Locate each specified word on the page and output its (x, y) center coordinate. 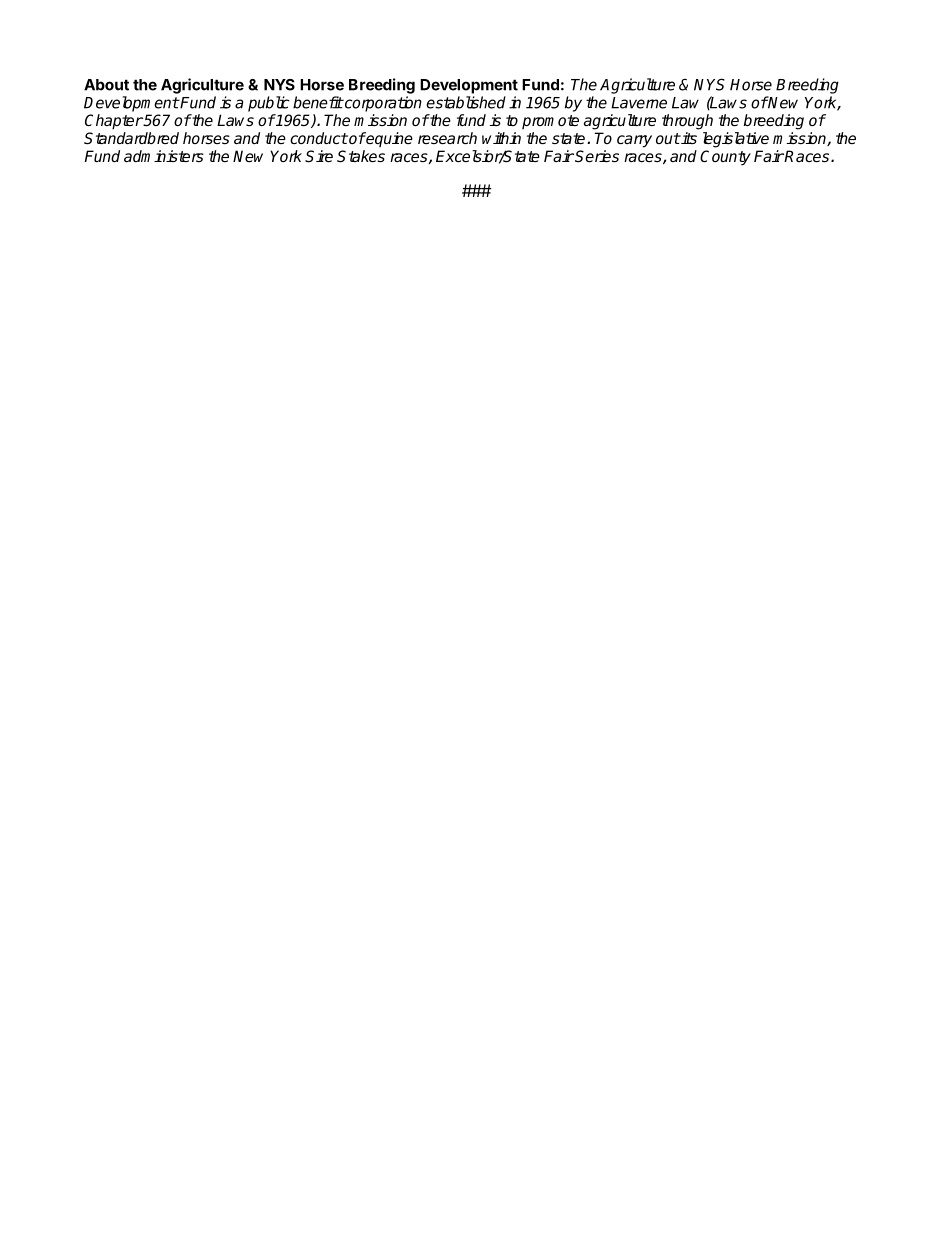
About (106, 85)
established (466, 102)
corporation (382, 104)
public (269, 104)
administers (164, 156)
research (447, 138)
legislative (736, 140)
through (687, 122)
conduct (319, 138)
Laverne (639, 103)
